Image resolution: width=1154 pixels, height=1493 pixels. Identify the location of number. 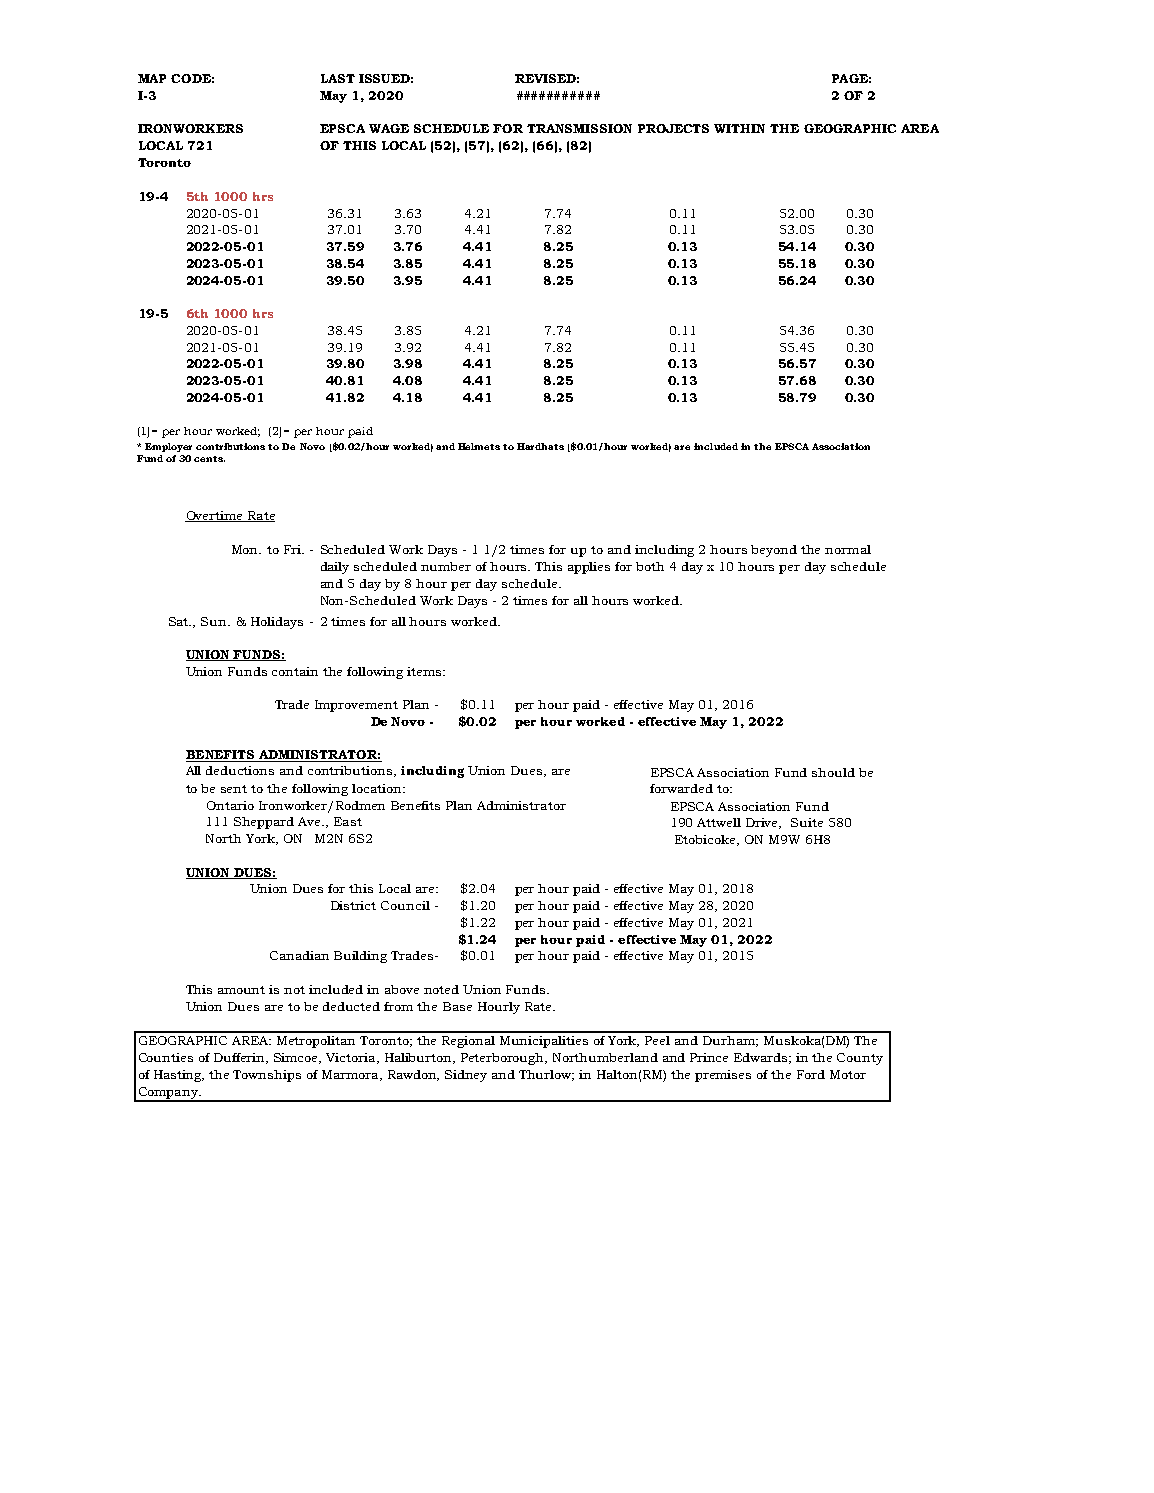
(446, 566).
